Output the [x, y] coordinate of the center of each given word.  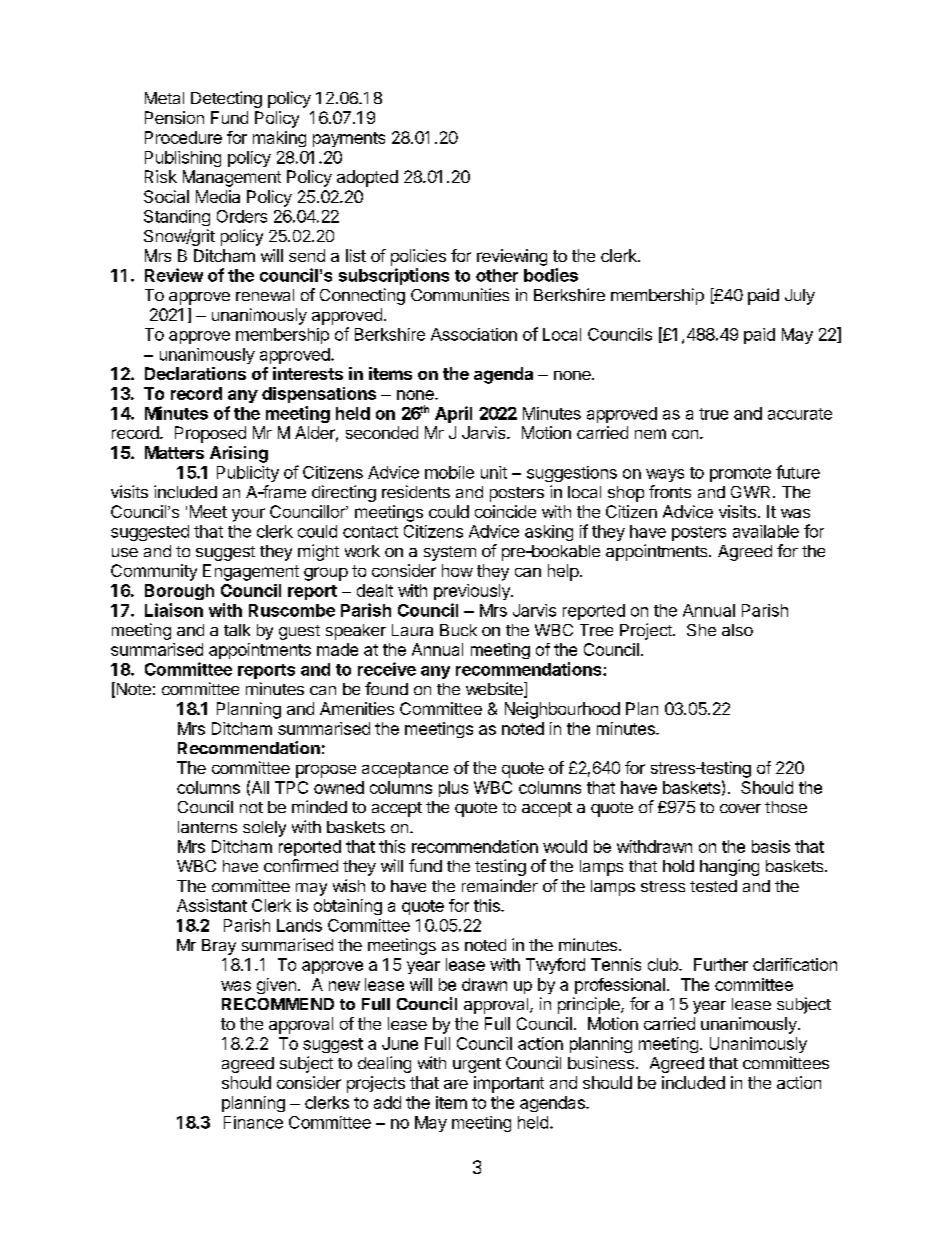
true [713, 414]
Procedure [183, 137]
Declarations [195, 373]
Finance [253, 1122]
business [601, 1062]
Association [474, 334]
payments [349, 139]
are [456, 1084]
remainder [500, 885]
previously [473, 592]
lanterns [207, 827]
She [701, 630]
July [800, 297]
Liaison [174, 610]
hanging [729, 867]
